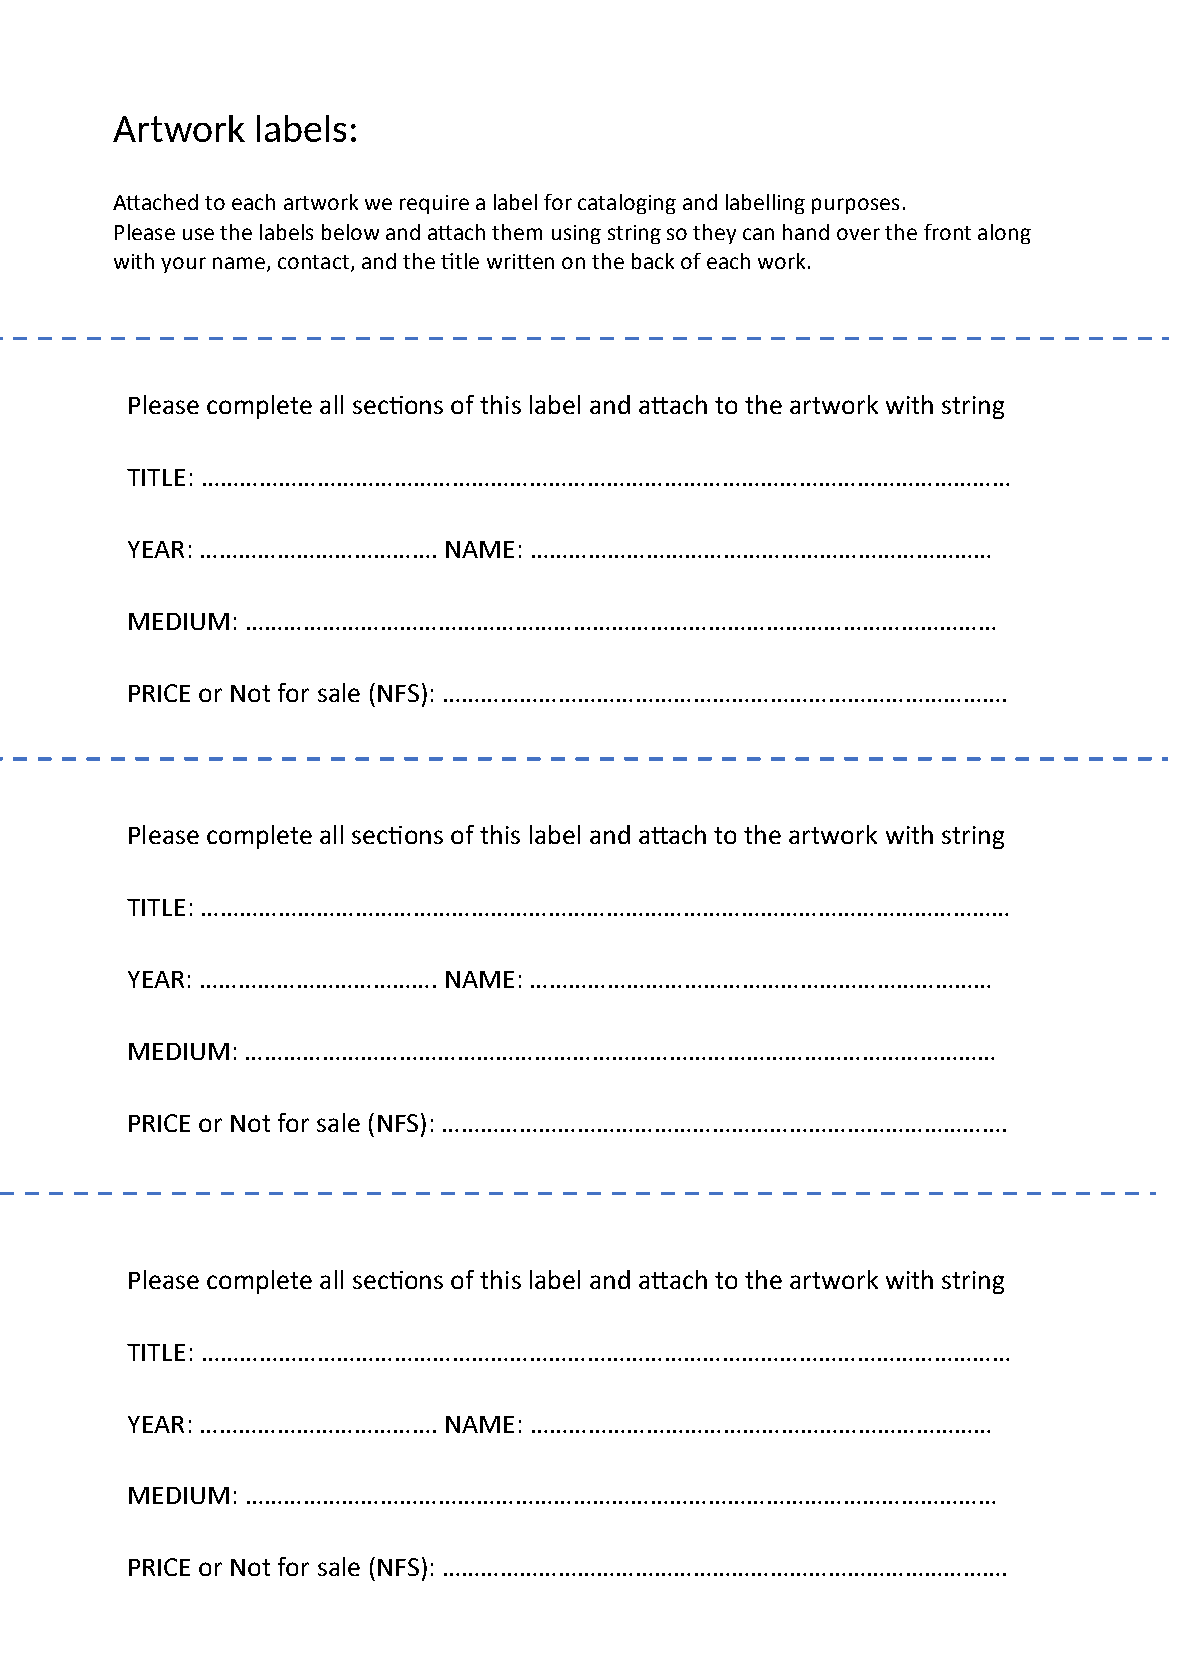  Describe the element at coordinates (653, 261) in the screenshot. I see `back` at that location.
